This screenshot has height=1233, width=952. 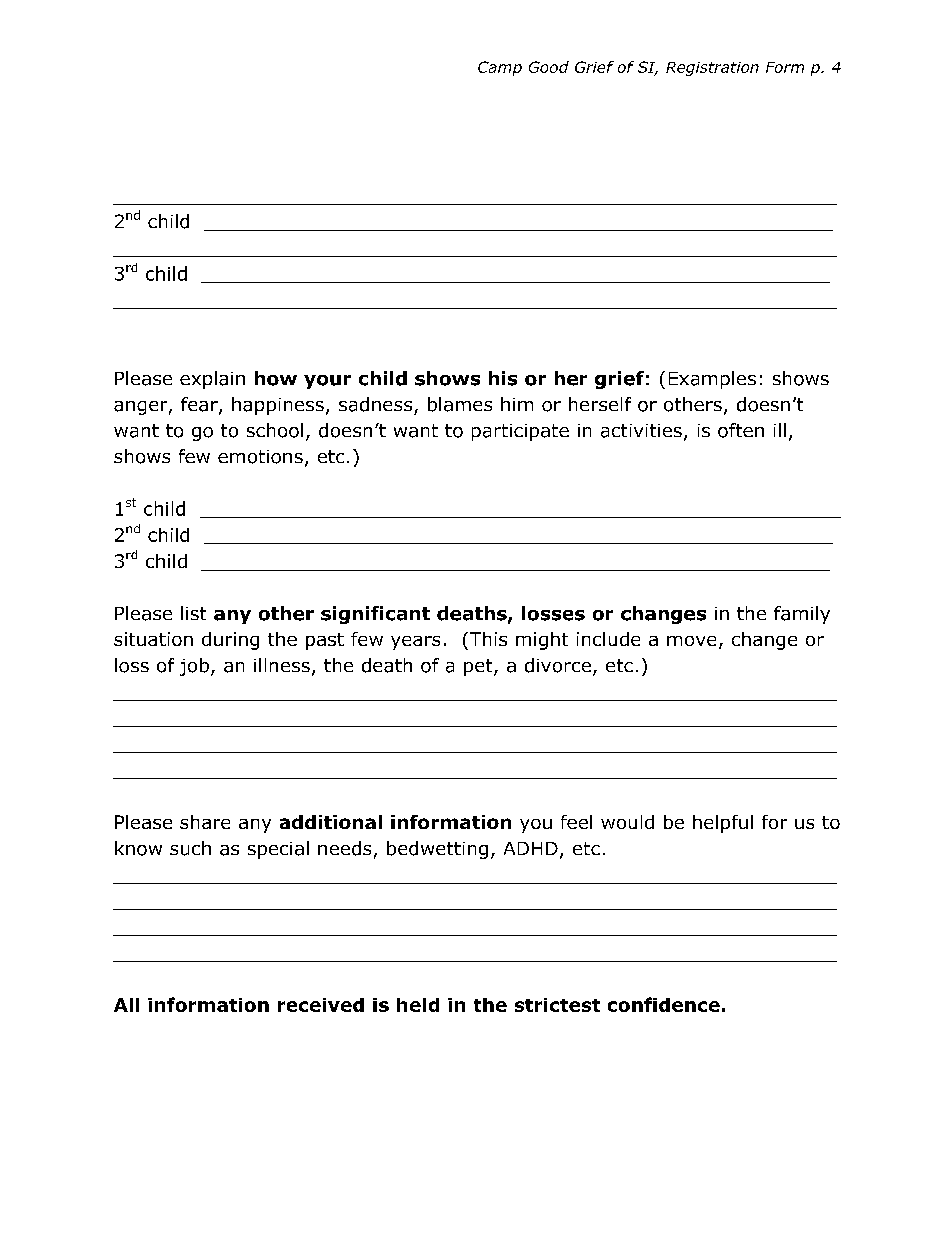 What do you see at coordinates (479, 667) in the screenshot?
I see `pet` at bounding box center [479, 667].
